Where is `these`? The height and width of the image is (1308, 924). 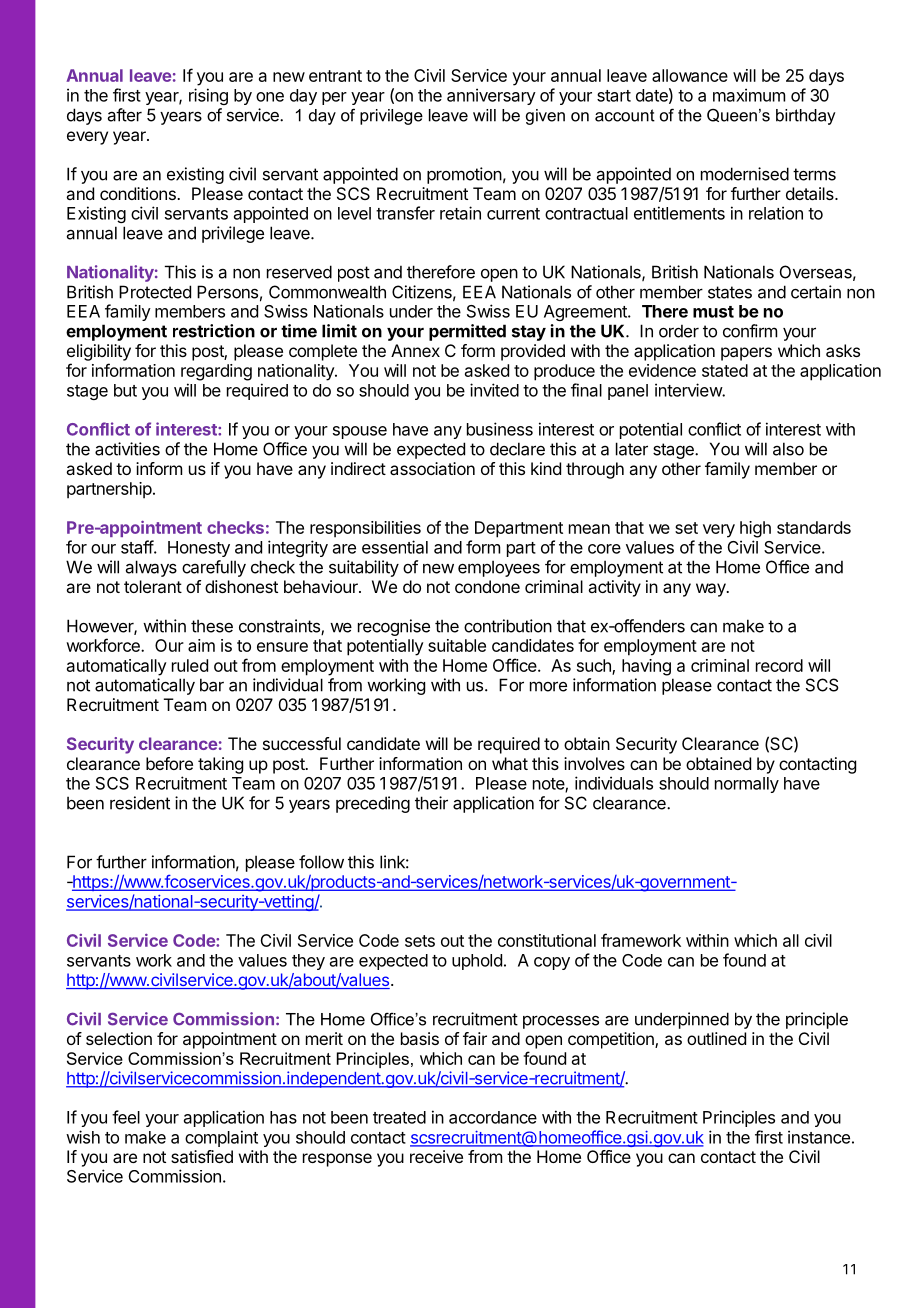
these is located at coordinates (212, 626).
